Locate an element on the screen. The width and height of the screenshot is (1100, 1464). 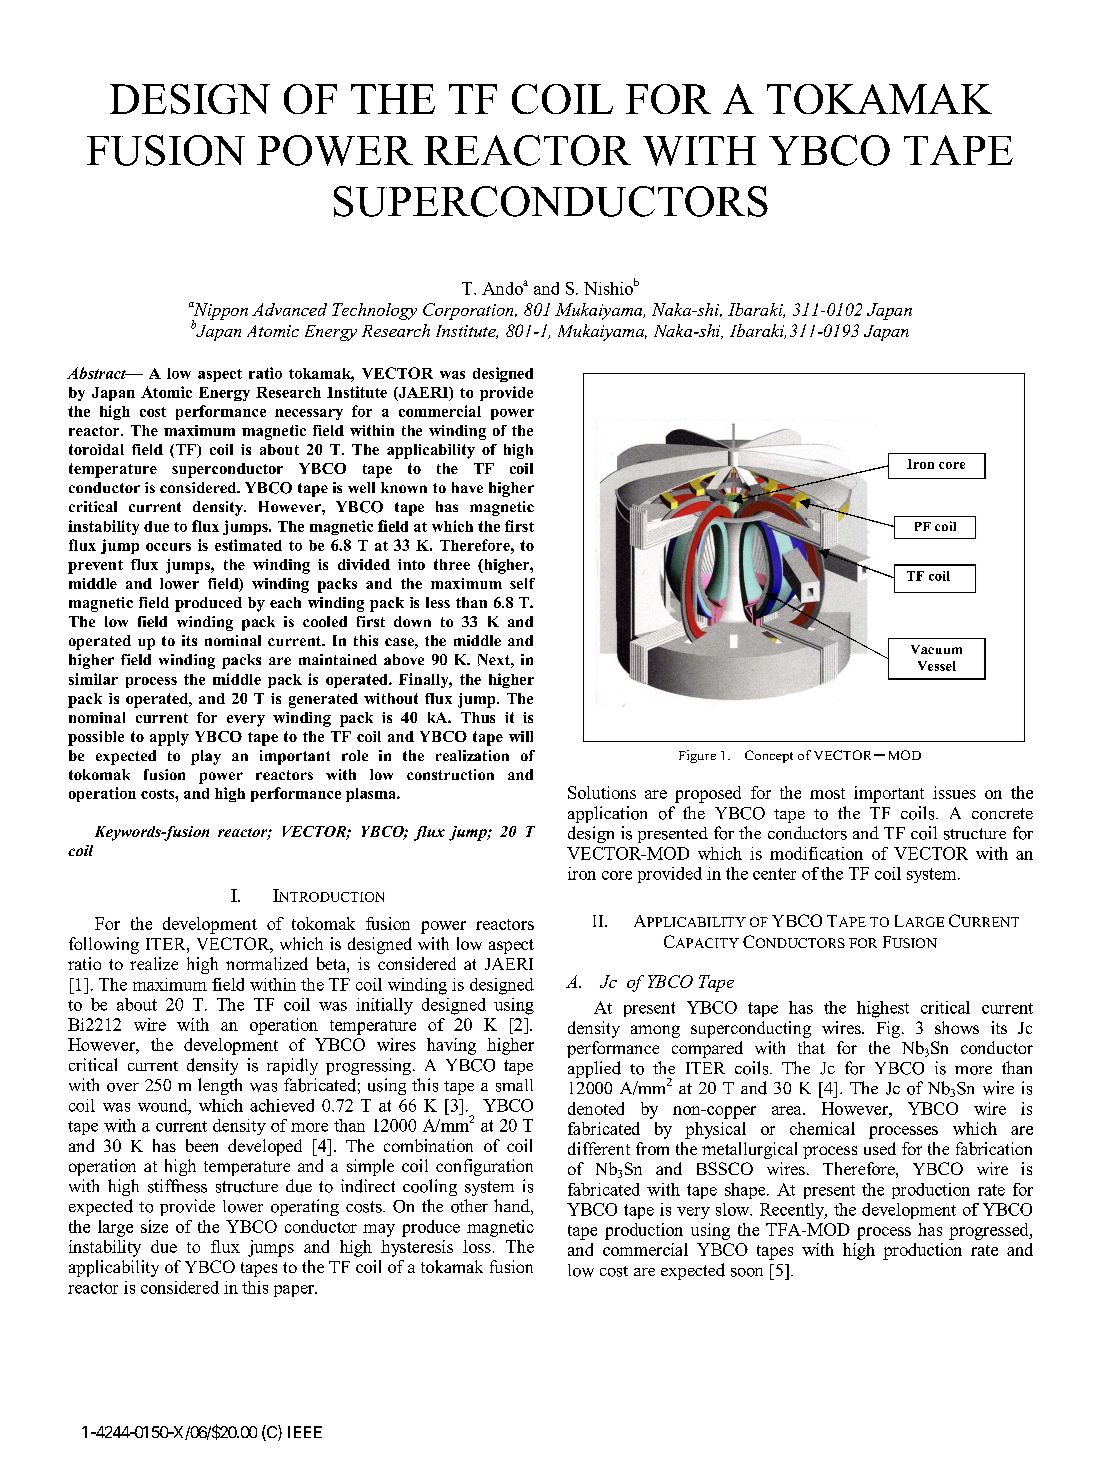
soon is located at coordinates (747, 1272).
